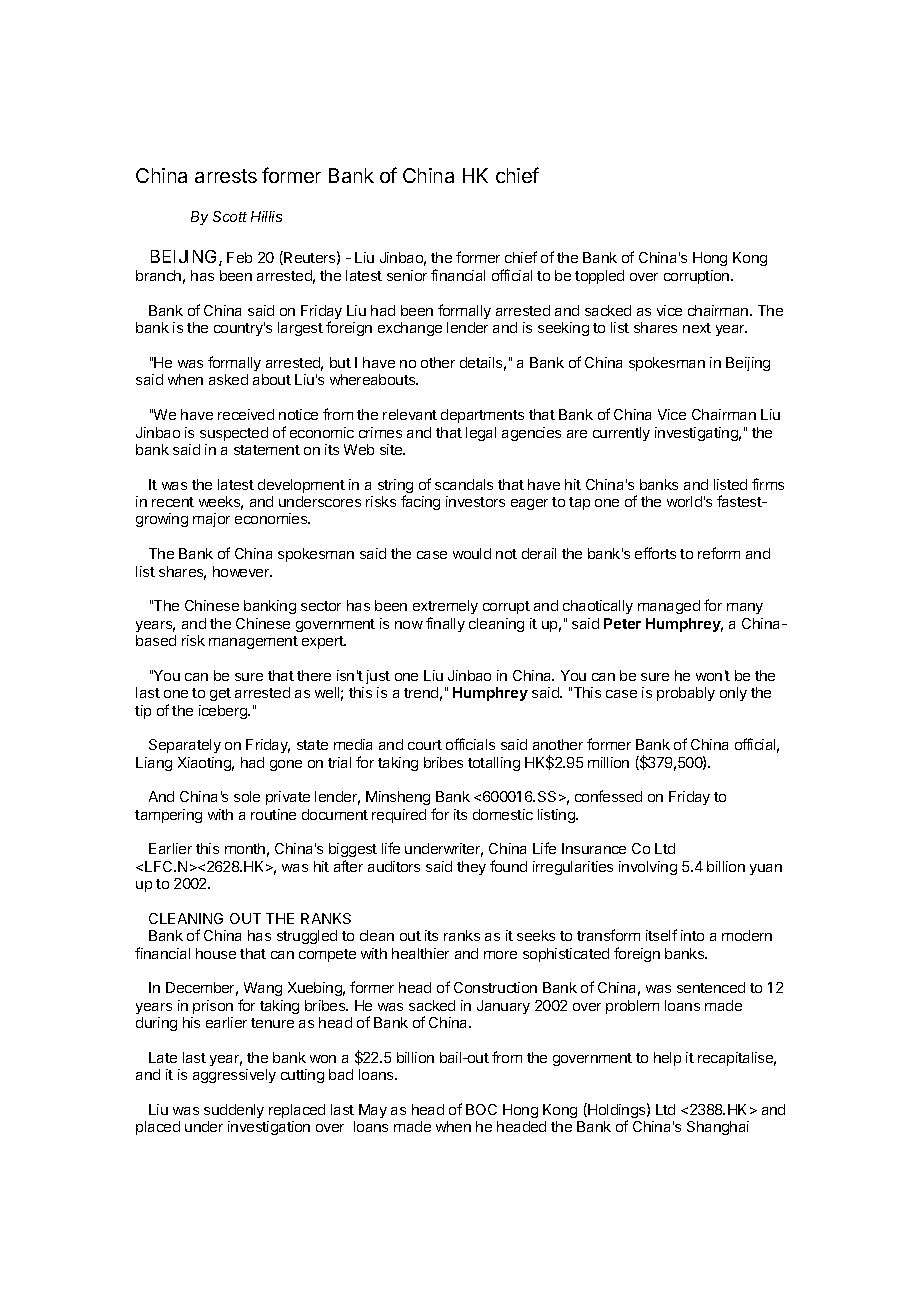  What do you see at coordinates (719, 553) in the page?
I see `reform` at bounding box center [719, 553].
